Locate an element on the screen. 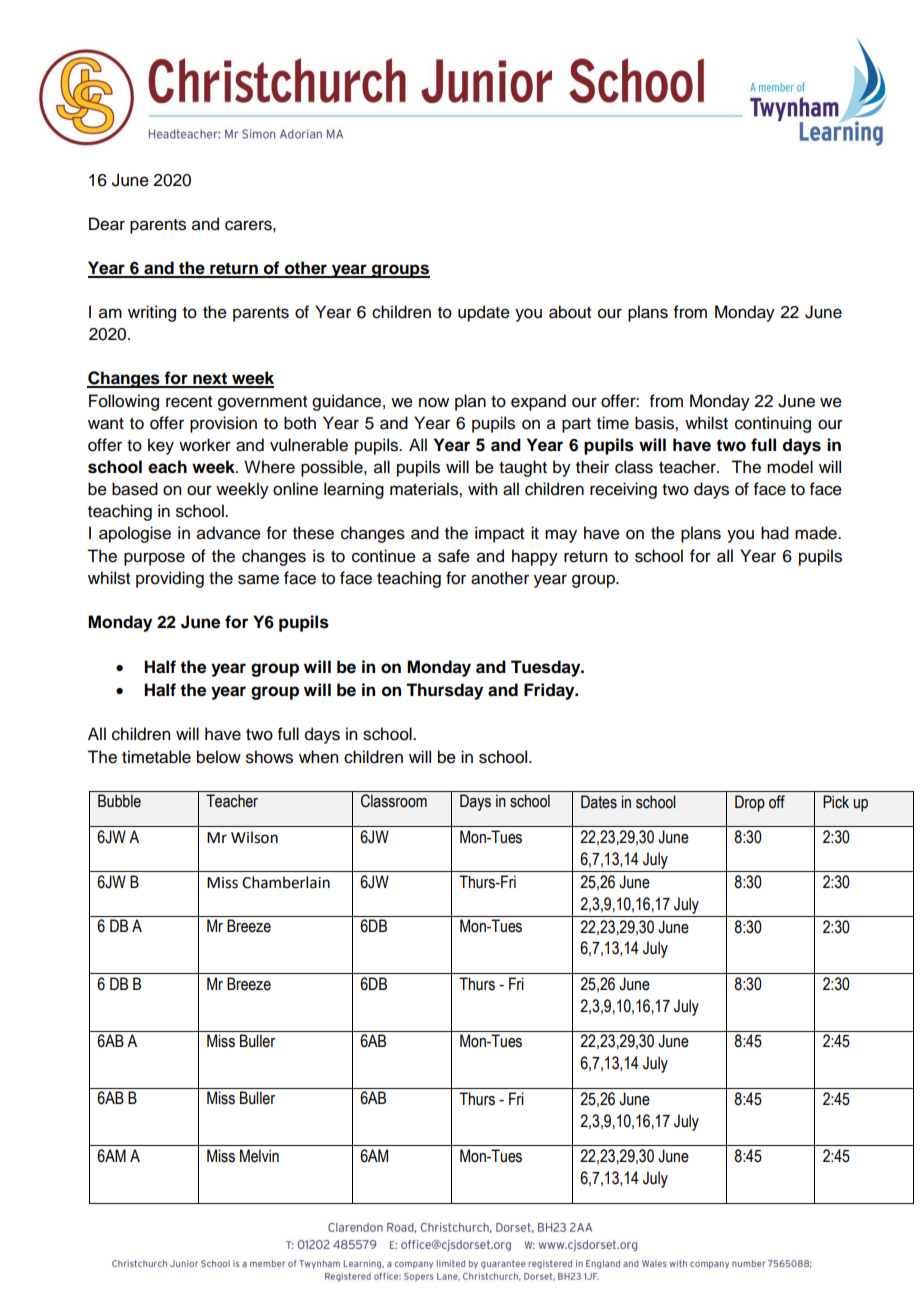 Image resolution: width=924 pixels, height=1308 pixels. Melvin is located at coordinates (259, 1156).
